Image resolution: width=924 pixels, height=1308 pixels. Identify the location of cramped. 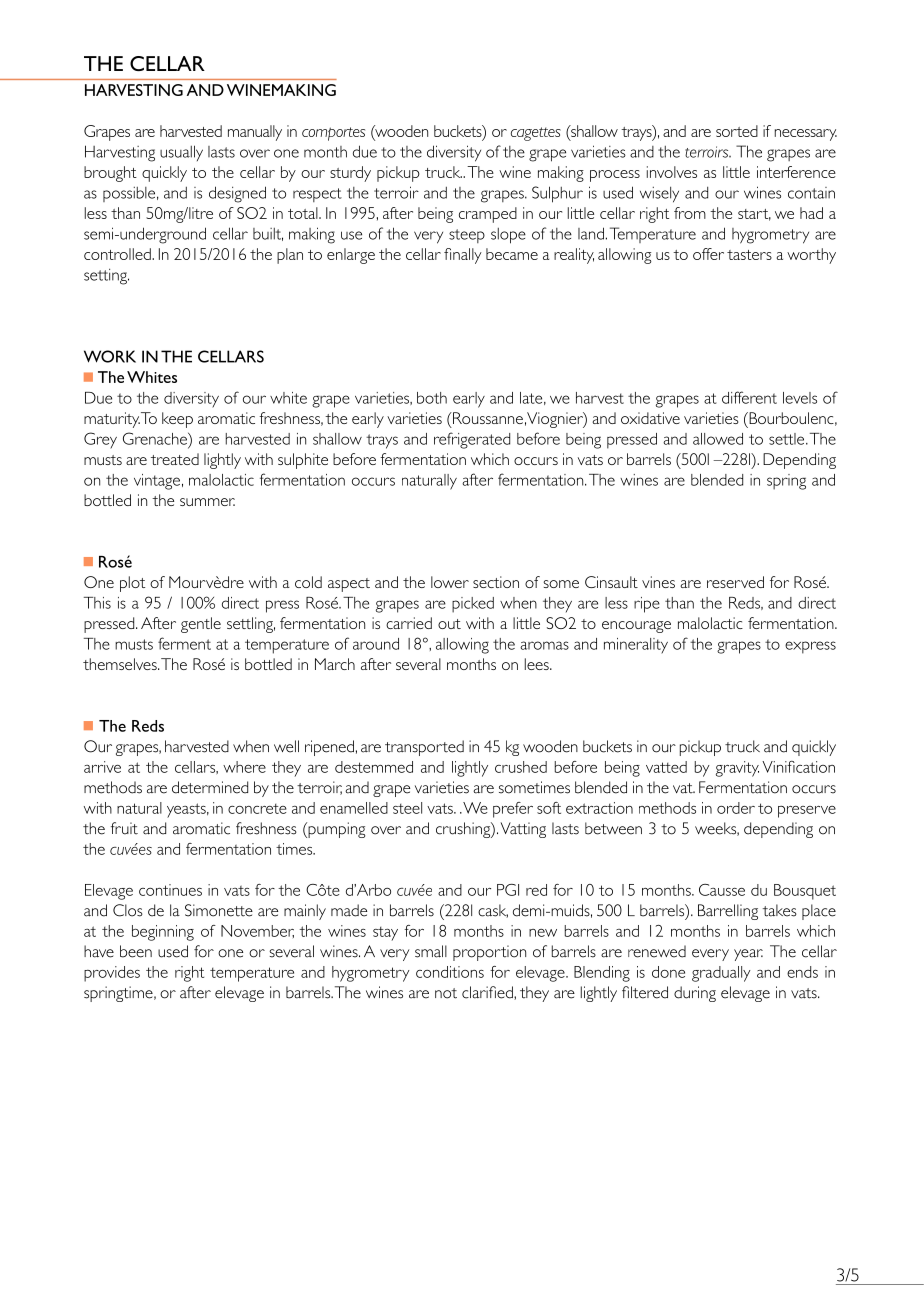
(488, 215).
